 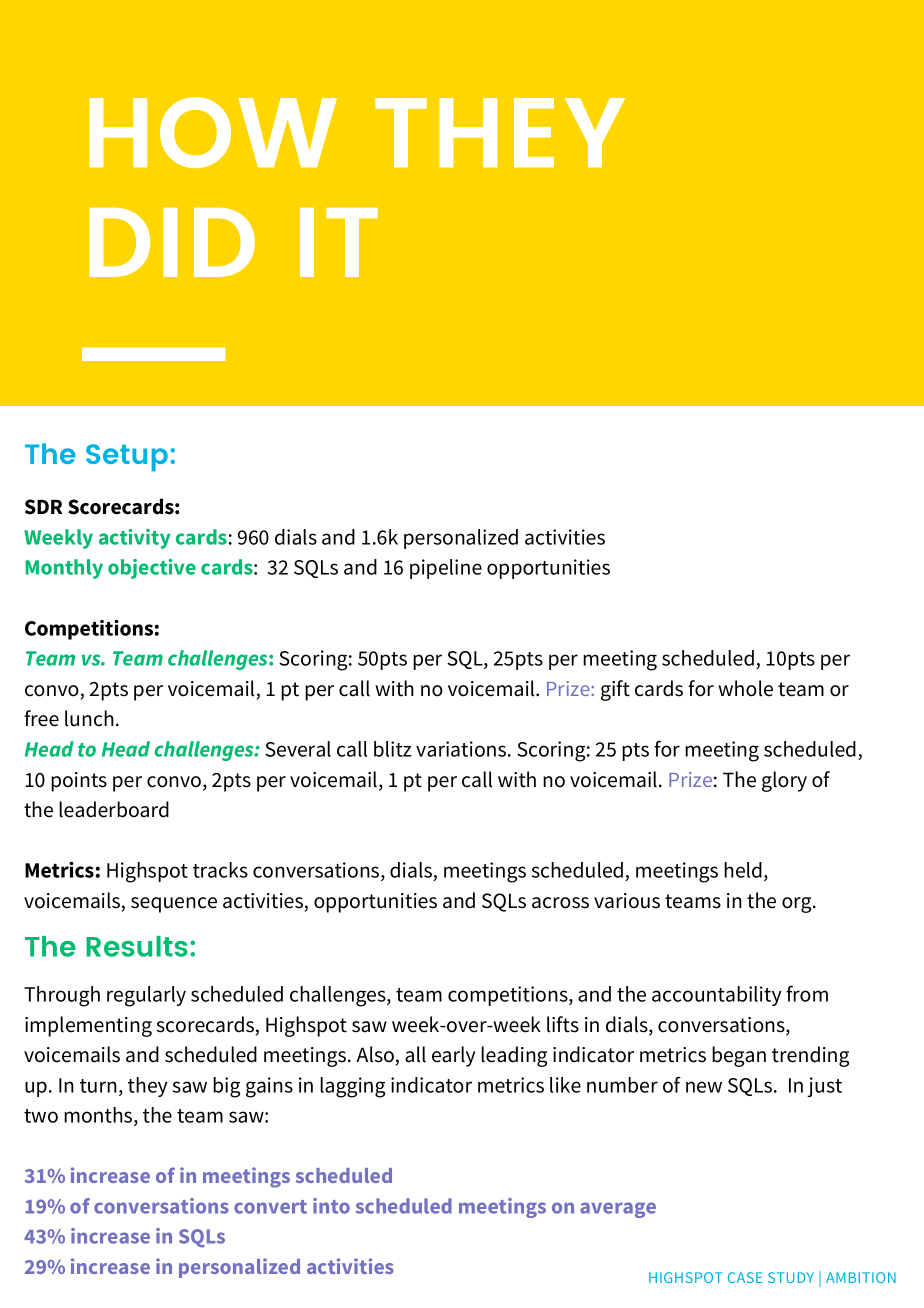 What do you see at coordinates (331, 1206) in the screenshot?
I see `into` at bounding box center [331, 1206].
